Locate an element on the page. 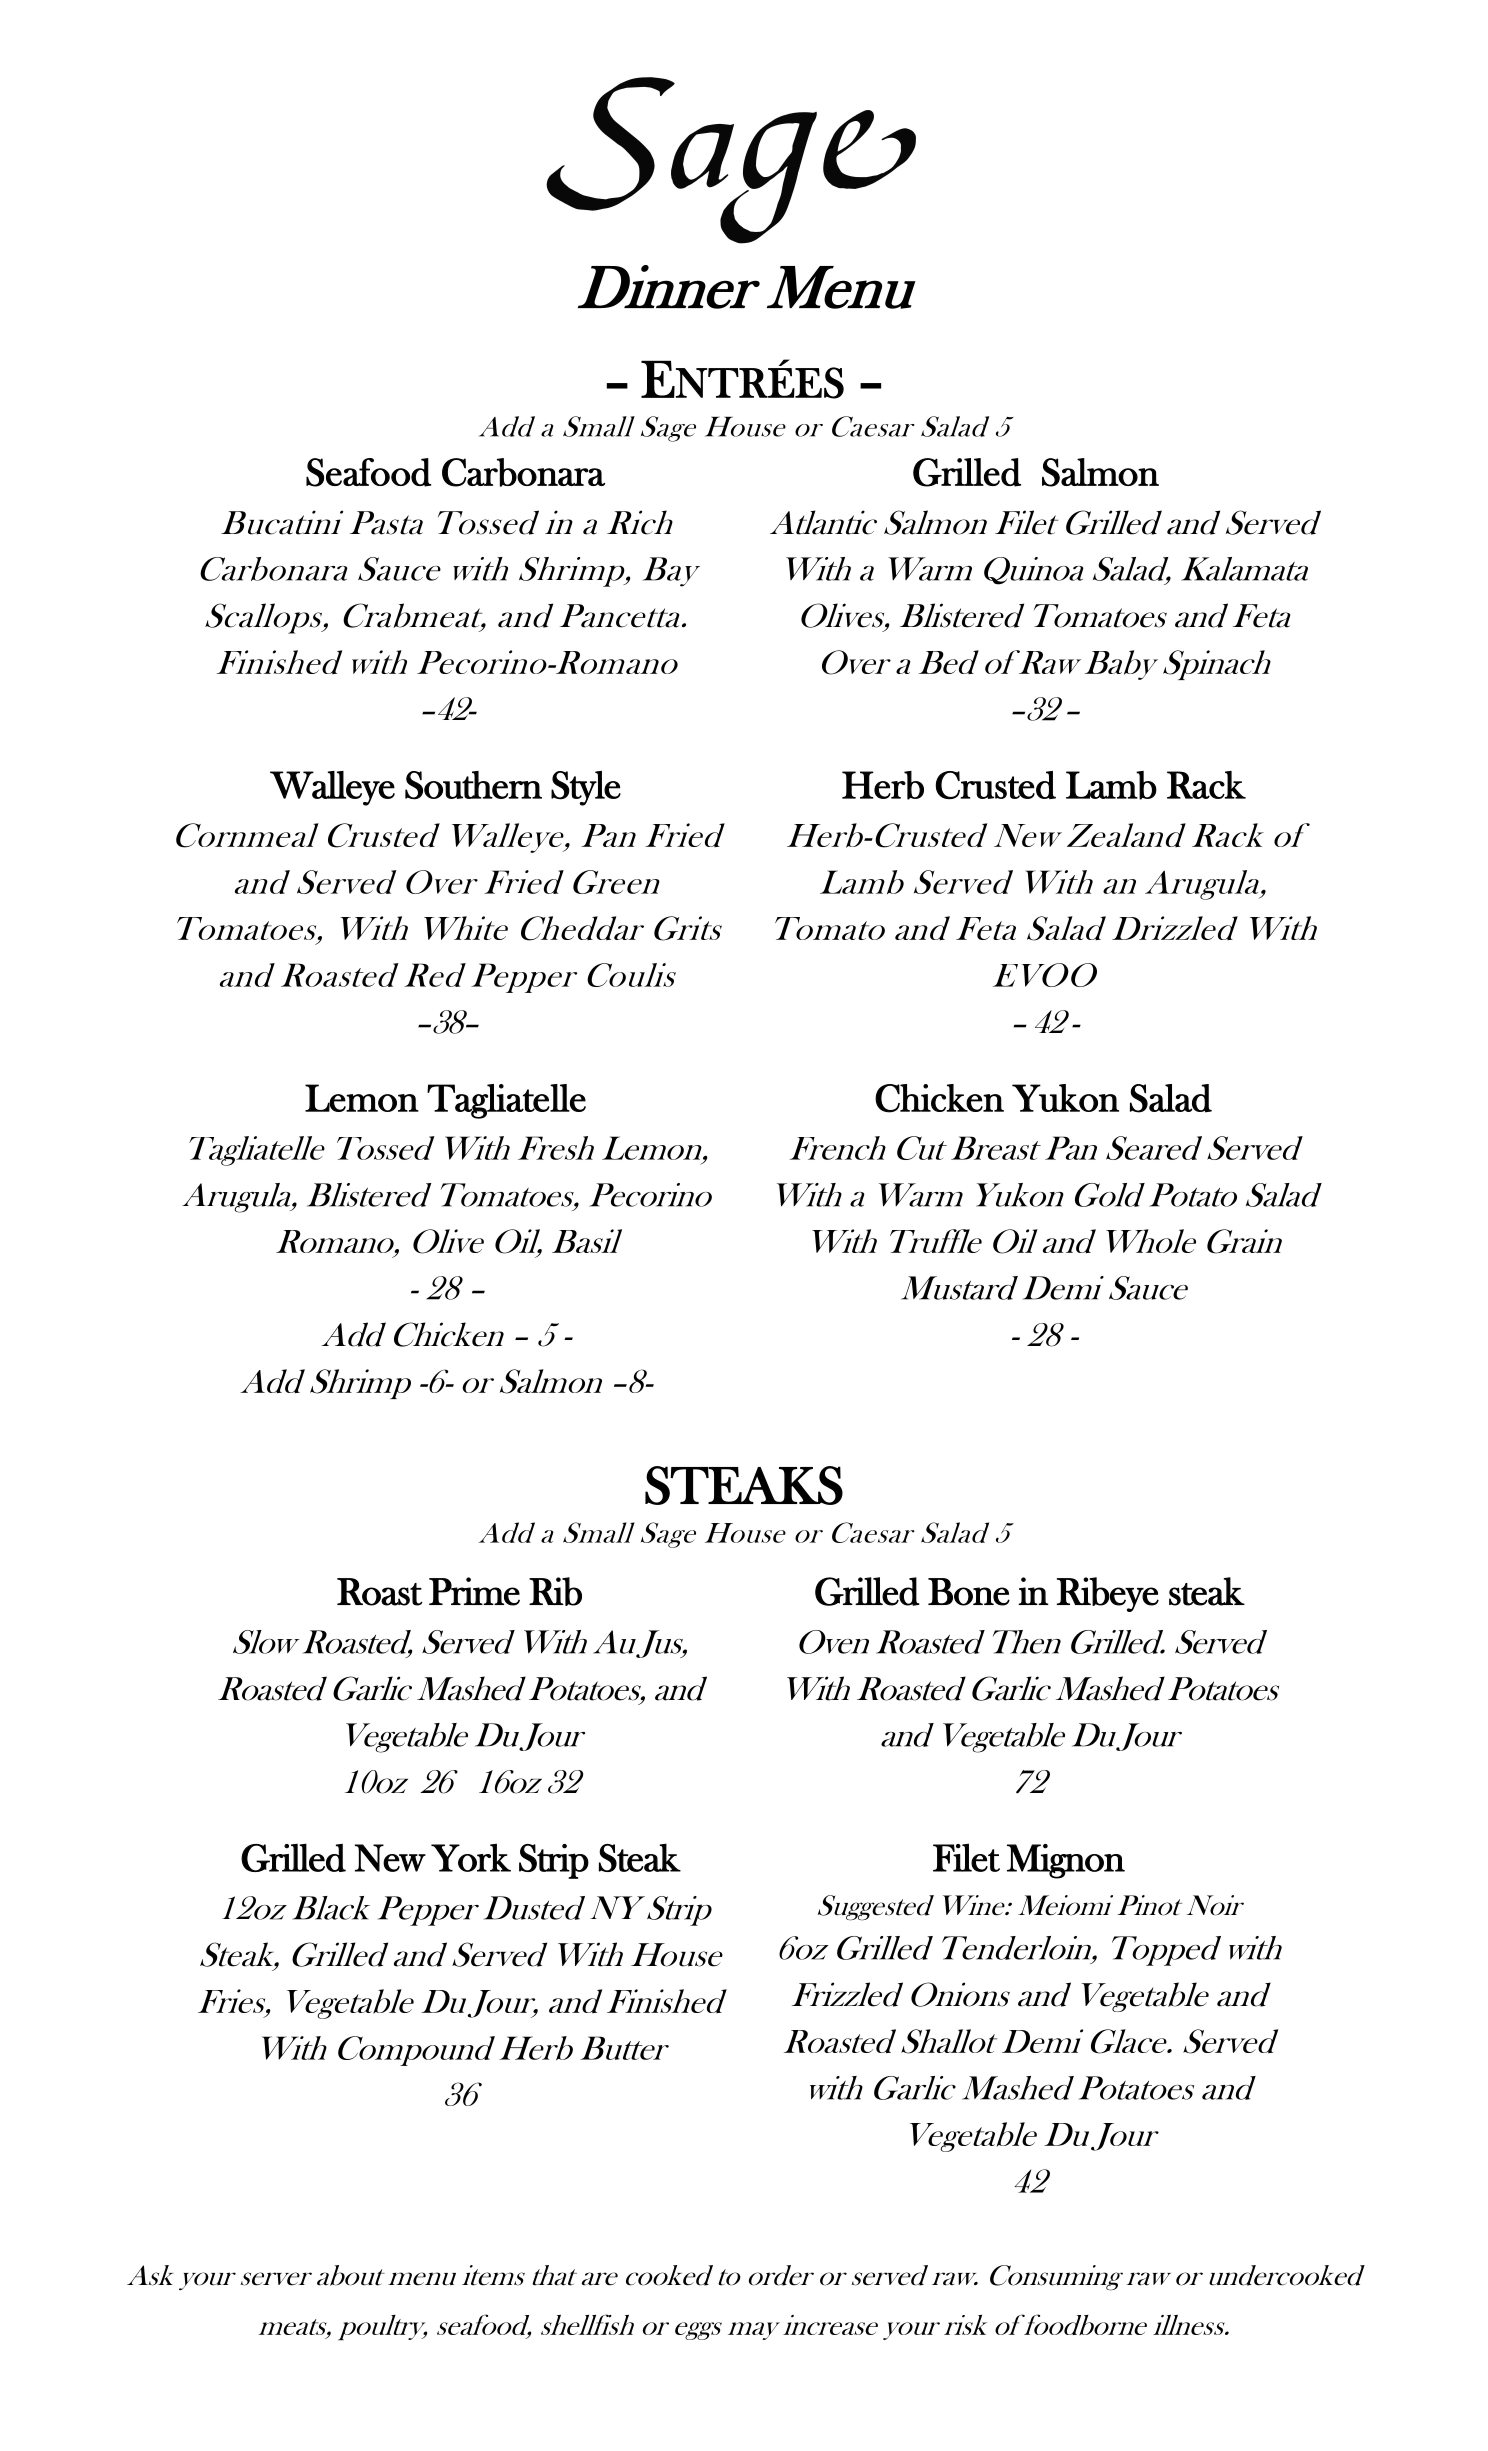 This image has height=2451, width=1488. Bone is located at coordinates (969, 1592).
